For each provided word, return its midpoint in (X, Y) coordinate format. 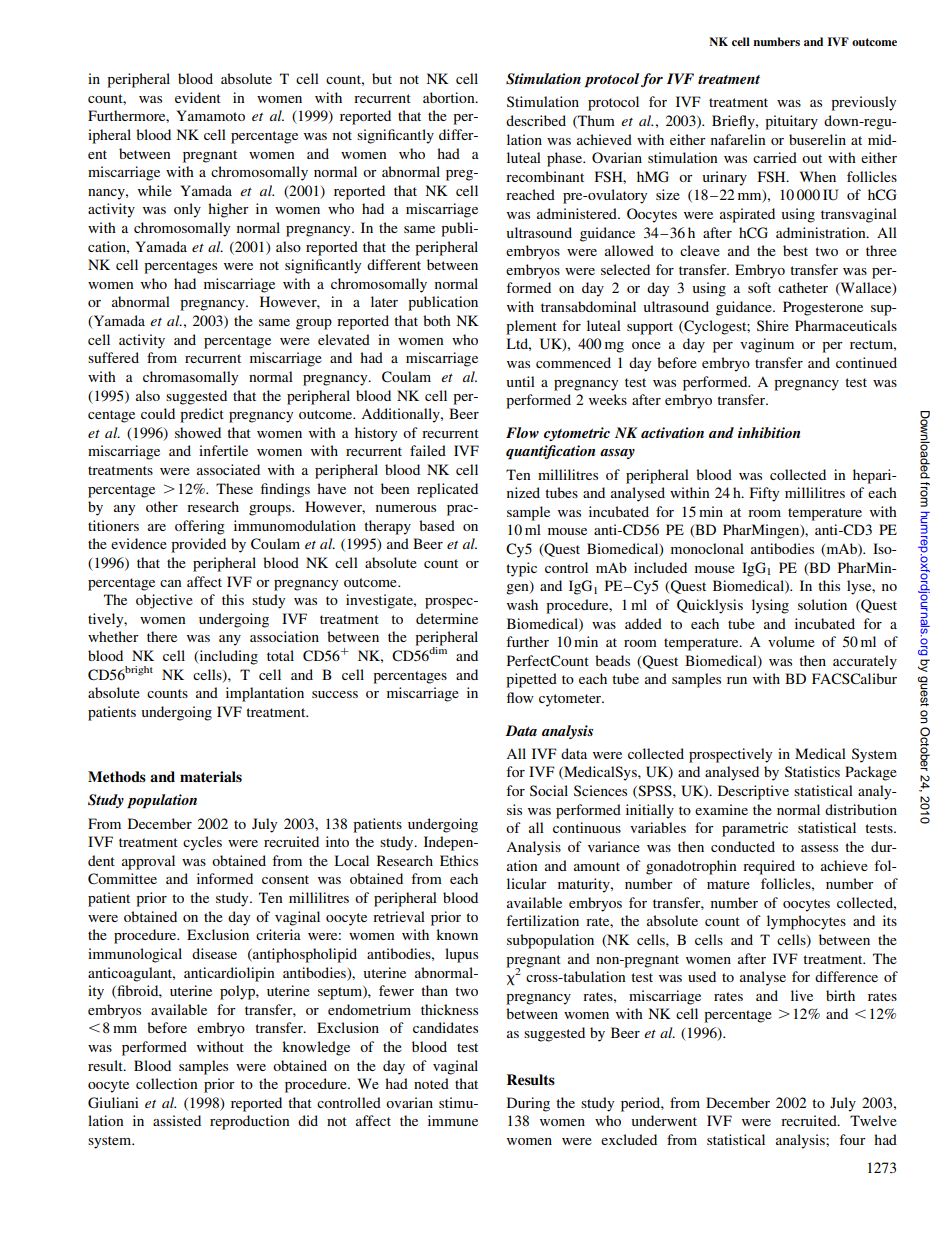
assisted (177, 1120)
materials (211, 776)
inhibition (769, 432)
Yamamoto (210, 115)
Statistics (812, 772)
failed (428, 450)
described (536, 120)
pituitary (791, 122)
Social (549, 791)
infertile (223, 450)
